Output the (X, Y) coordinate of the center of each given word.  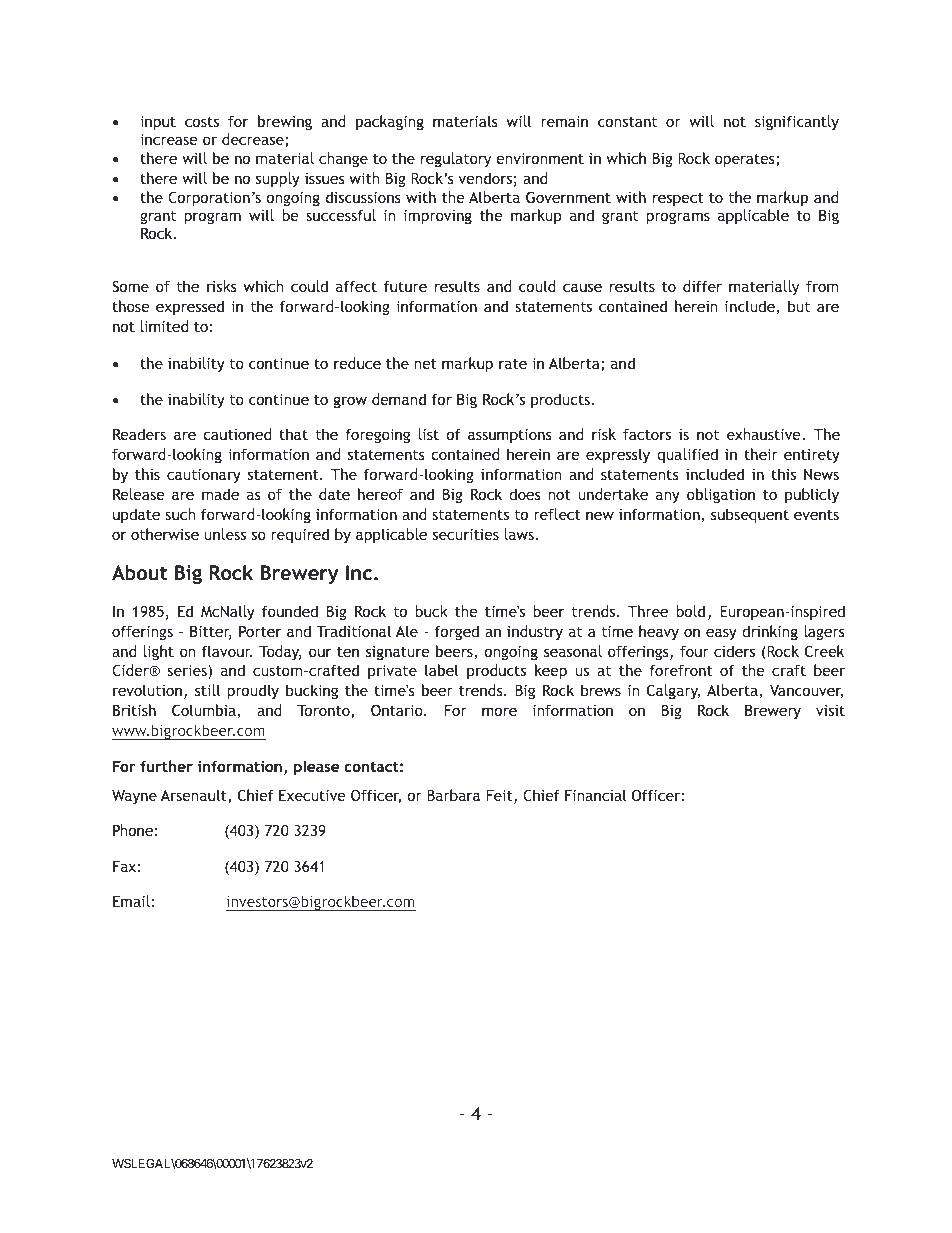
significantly (797, 122)
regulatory (456, 159)
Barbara (453, 795)
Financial (595, 795)
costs (202, 122)
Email (131, 901)
